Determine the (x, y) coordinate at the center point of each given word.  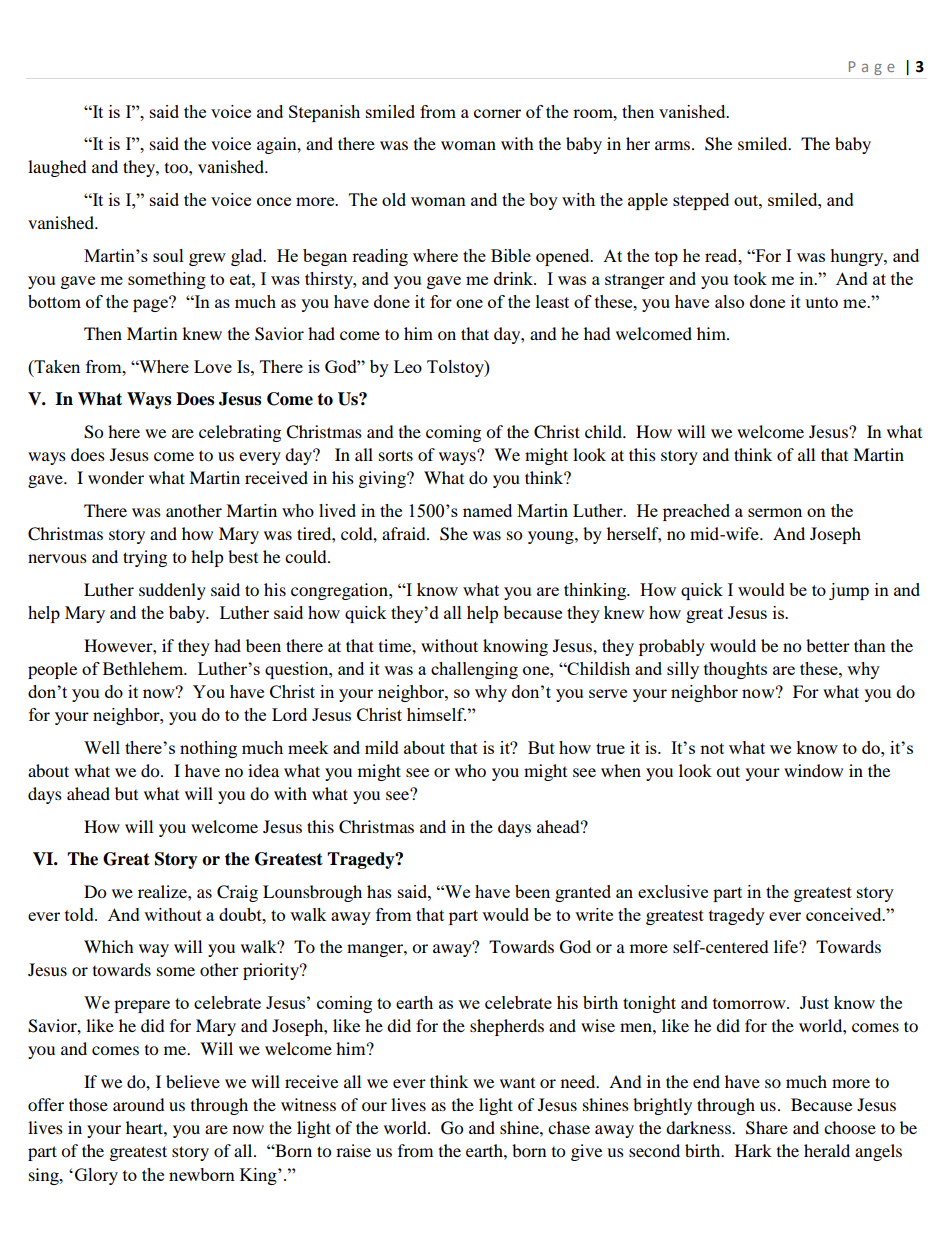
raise (353, 1150)
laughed (57, 168)
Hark (753, 1150)
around (139, 1104)
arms (674, 145)
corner (497, 113)
